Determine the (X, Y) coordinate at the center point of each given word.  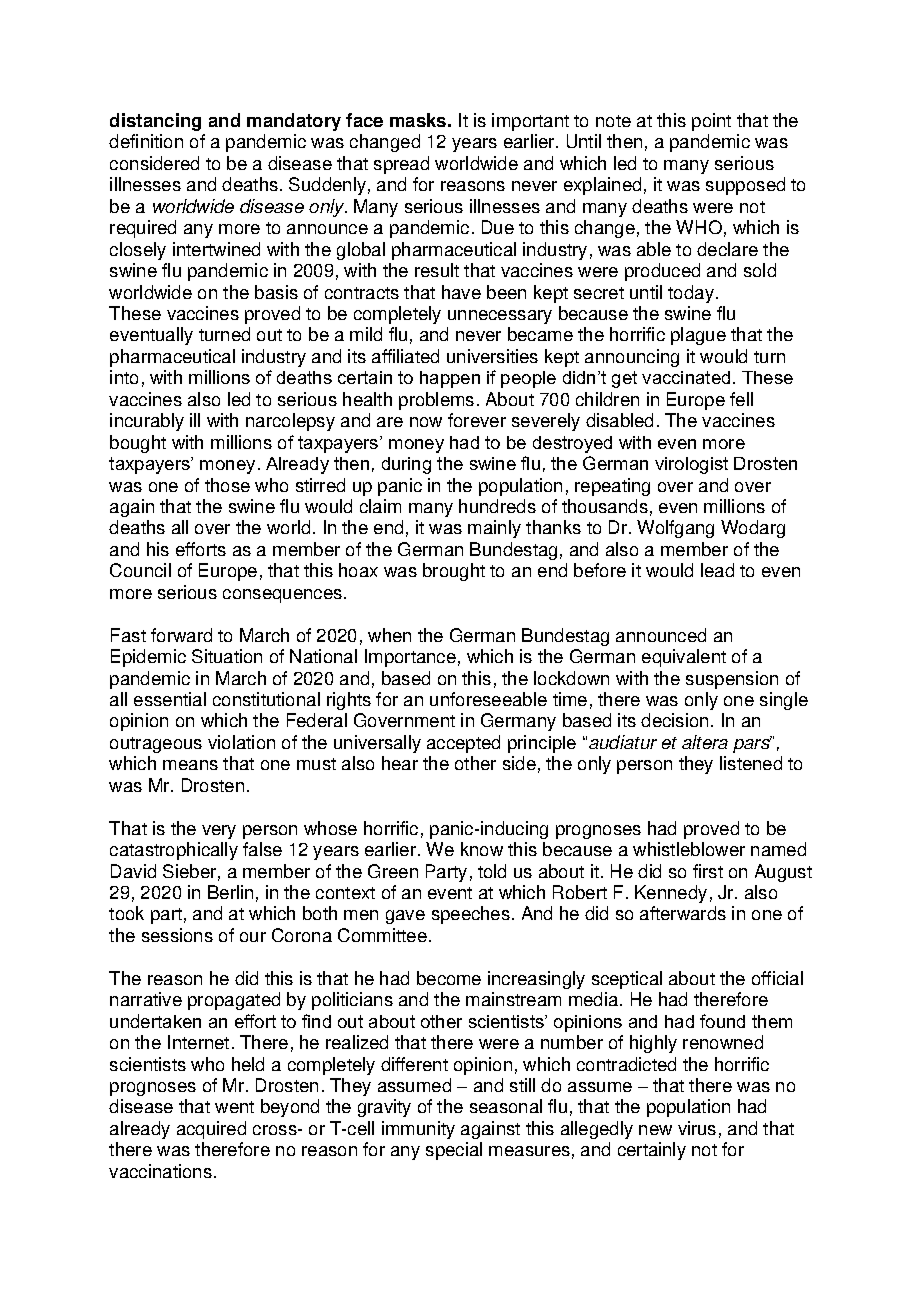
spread (401, 165)
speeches (471, 915)
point (711, 122)
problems (436, 401)
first (708, 871)
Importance (410, 658)
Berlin (230, 892)
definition (146, 141)
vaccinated (686, 377)
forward (181, 635)
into (124, 377)
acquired (211, 1130)
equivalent (684, 658)
